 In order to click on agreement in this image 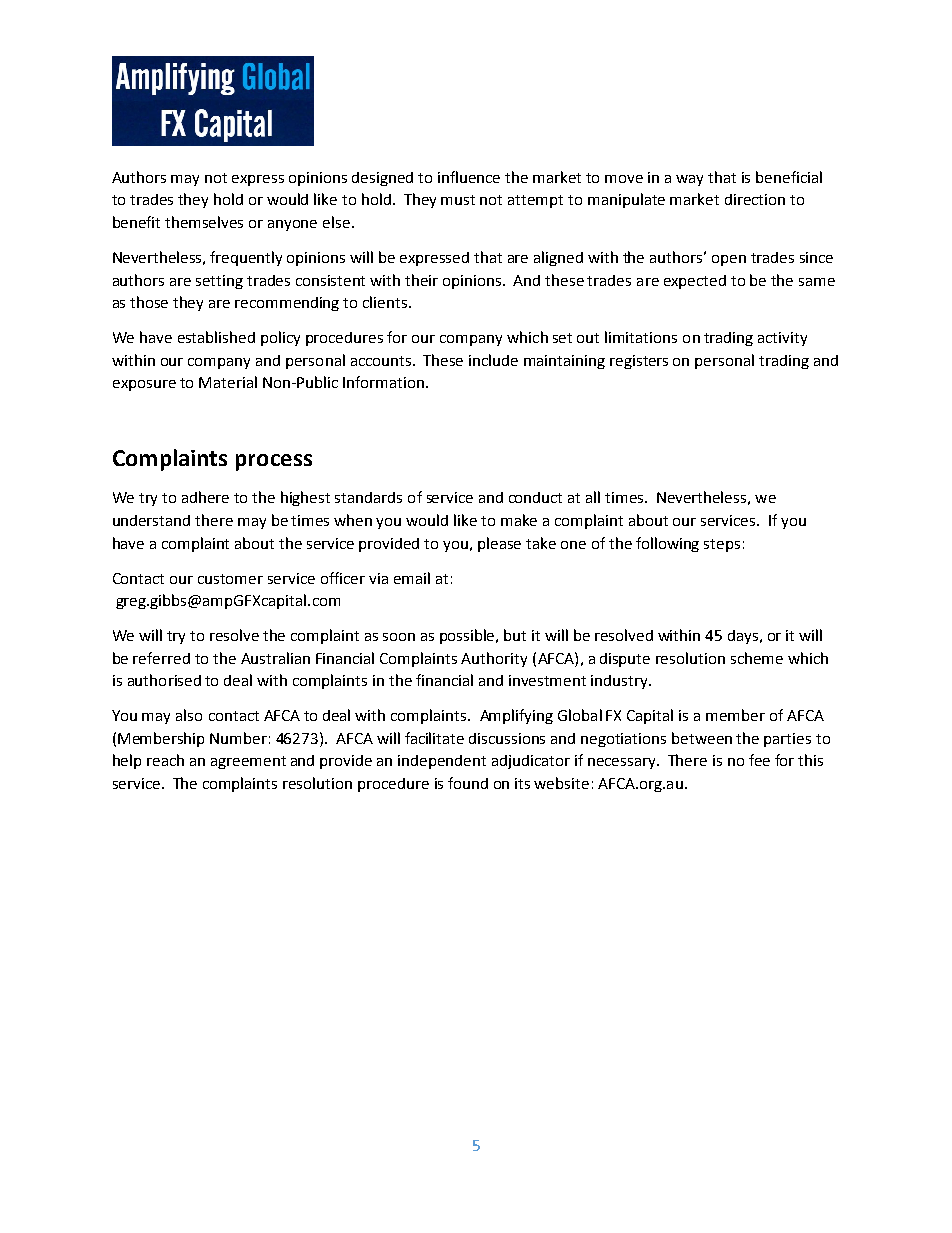, I will do `click(248, 762)`.
